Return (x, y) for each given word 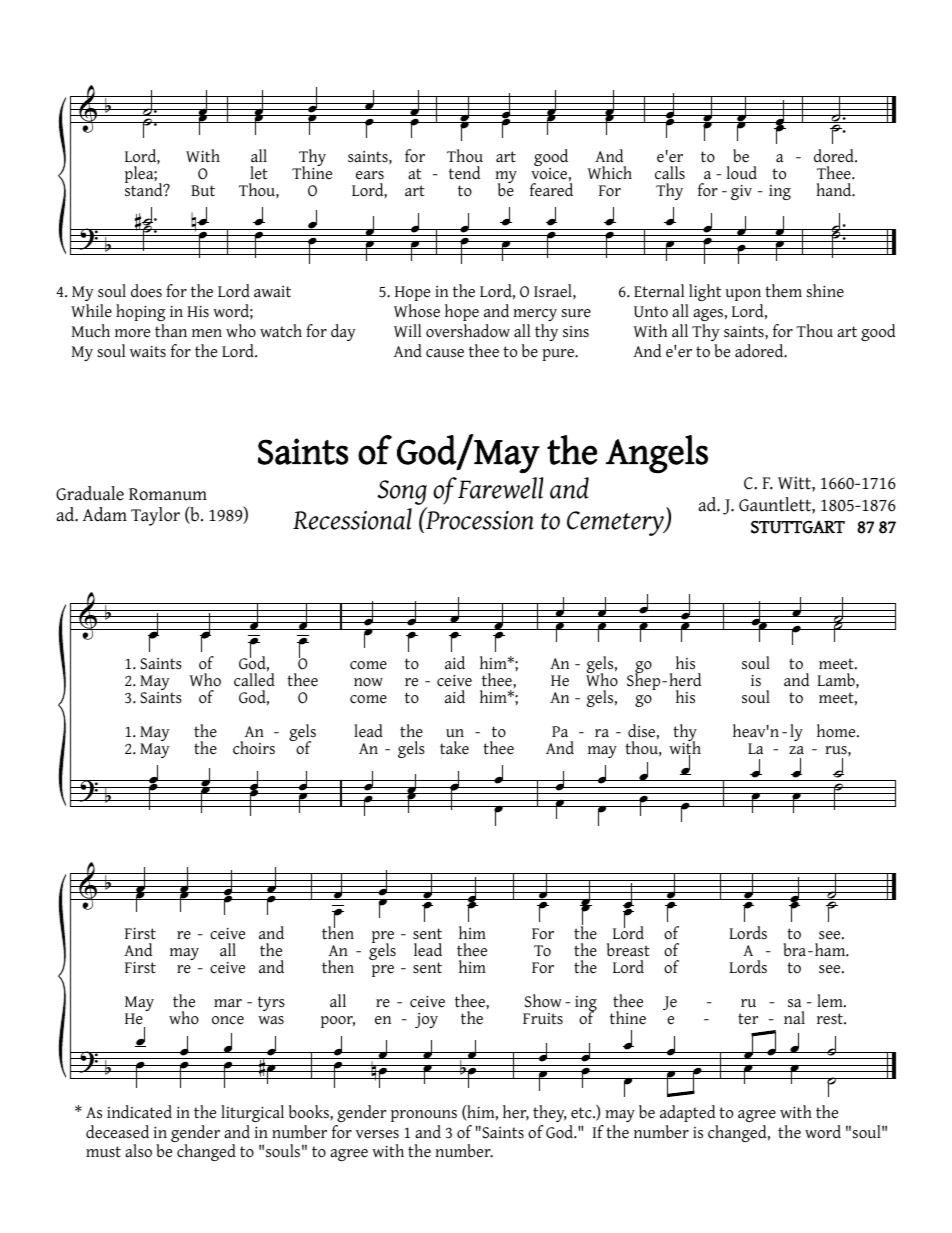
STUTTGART (798, 527)
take (454, 748)
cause (445, 353)
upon (743, 295)
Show (543, 1001)
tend (464, 173)
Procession (479, 519)
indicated (139, 1112)
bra (796, 950)
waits (148, 351)
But (203, 191)
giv (741, 192)
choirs (254, 748)
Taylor (155, 516)
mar (228, 1003)
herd (685, 680)
